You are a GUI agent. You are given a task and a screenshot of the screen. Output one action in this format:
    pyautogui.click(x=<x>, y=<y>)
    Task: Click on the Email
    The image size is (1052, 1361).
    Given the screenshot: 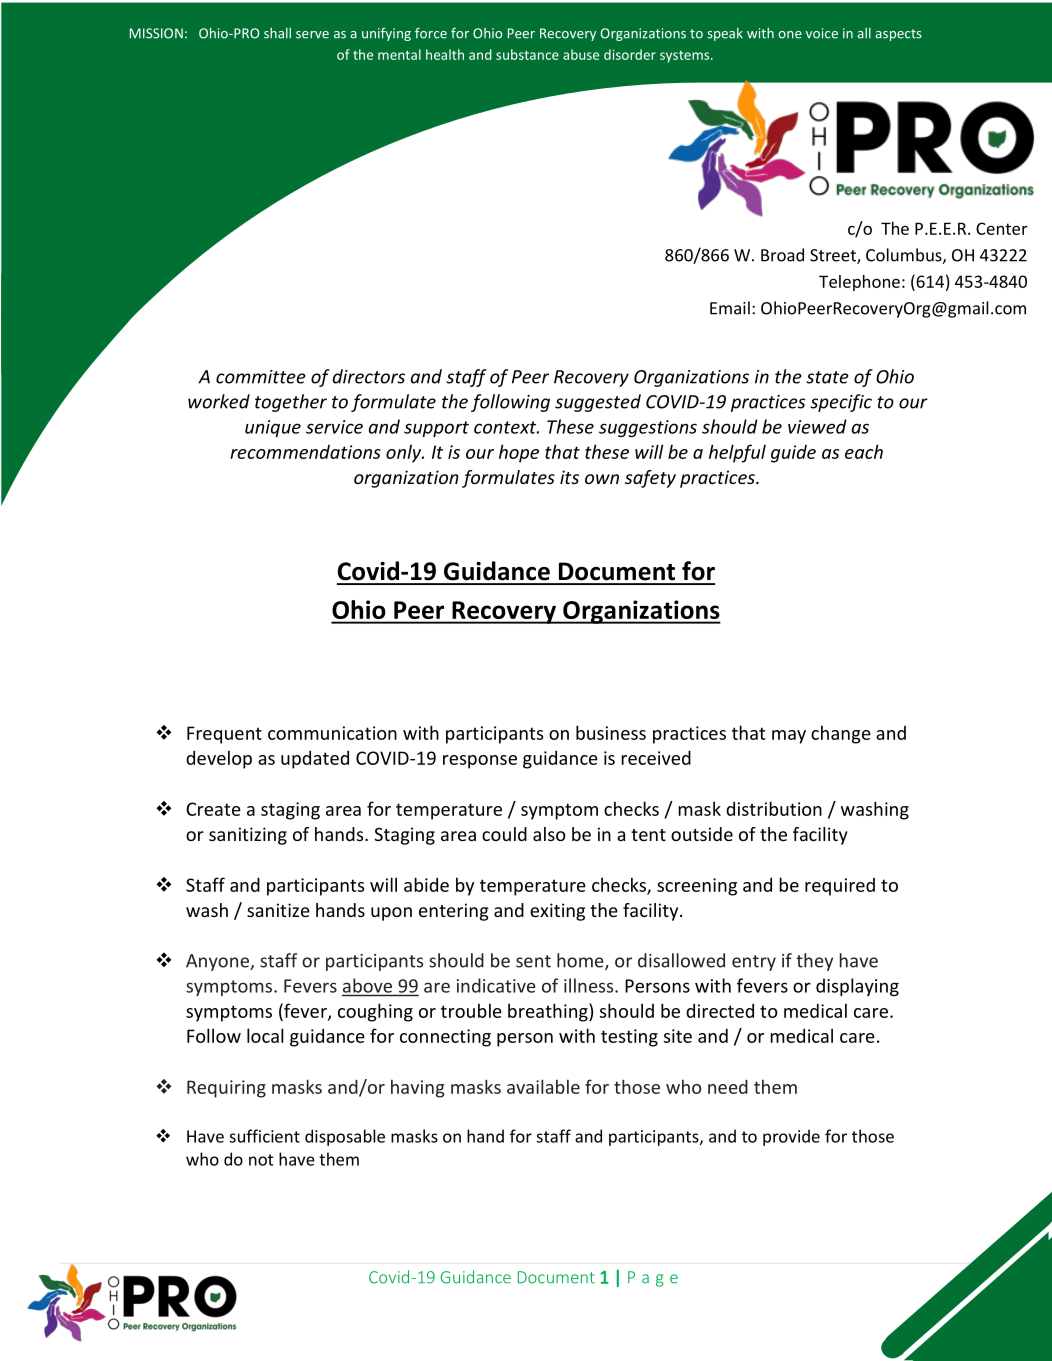 What is the action you would take?
    pyautogui.click(x=730, y=308)
